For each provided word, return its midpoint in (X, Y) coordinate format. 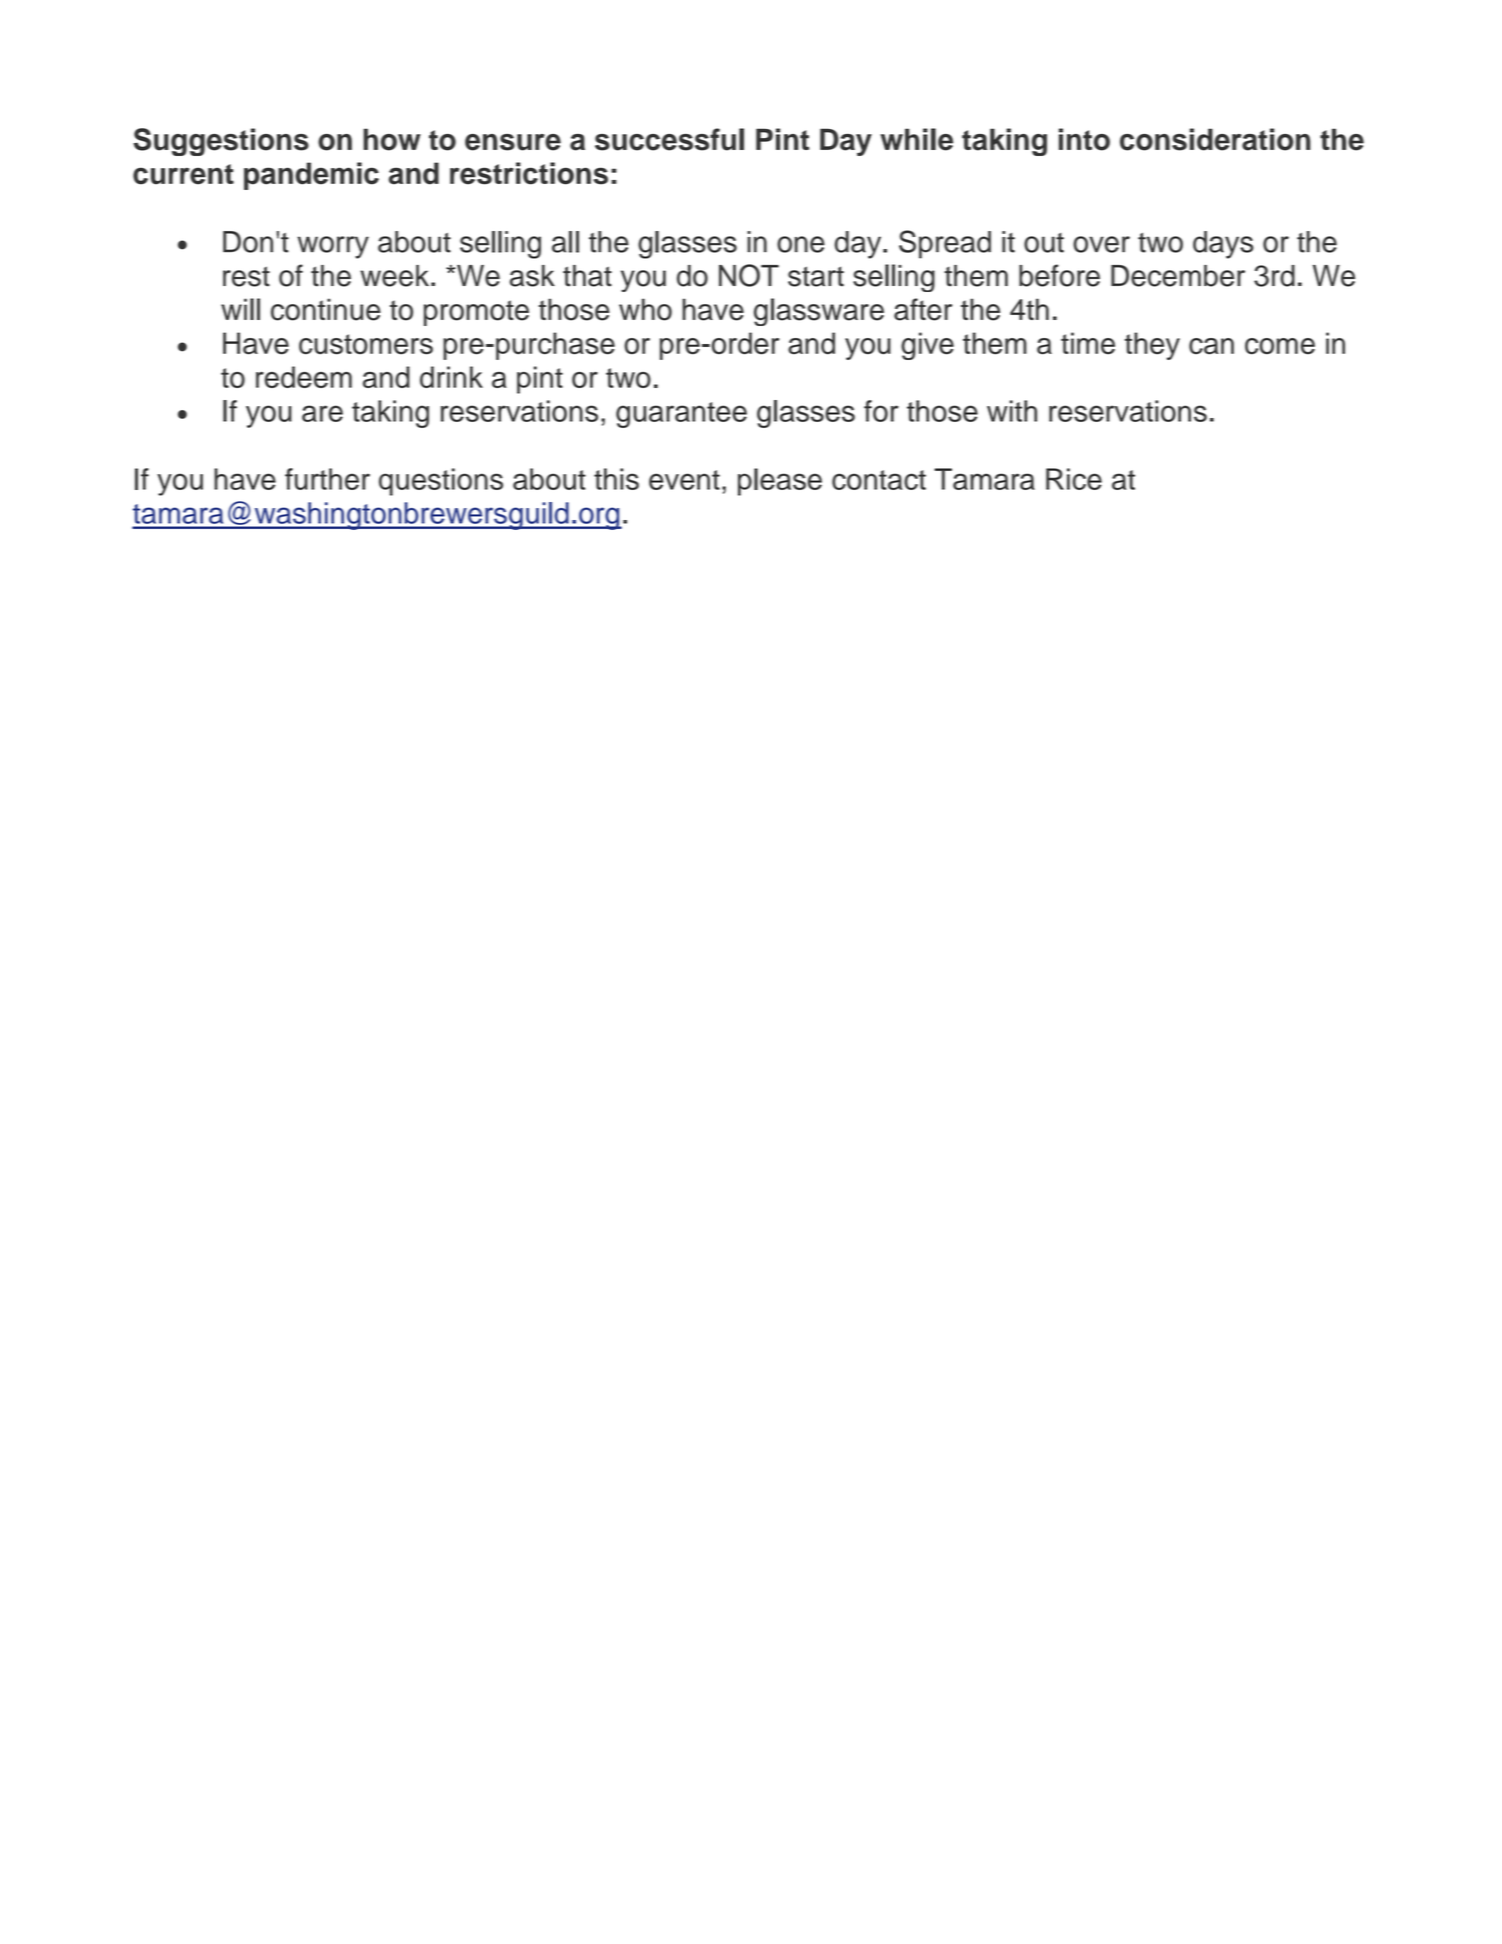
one (801, 244)
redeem (304, 377)
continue (326, 309)
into (1084, 139)
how (392, 139)
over (1101, 244)
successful (669, 139)
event (684, 480)
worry (333, 247)
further (327, 479)
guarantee (681, 415)
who (645, 309)
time (1088, 343)
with (1012, 411)
